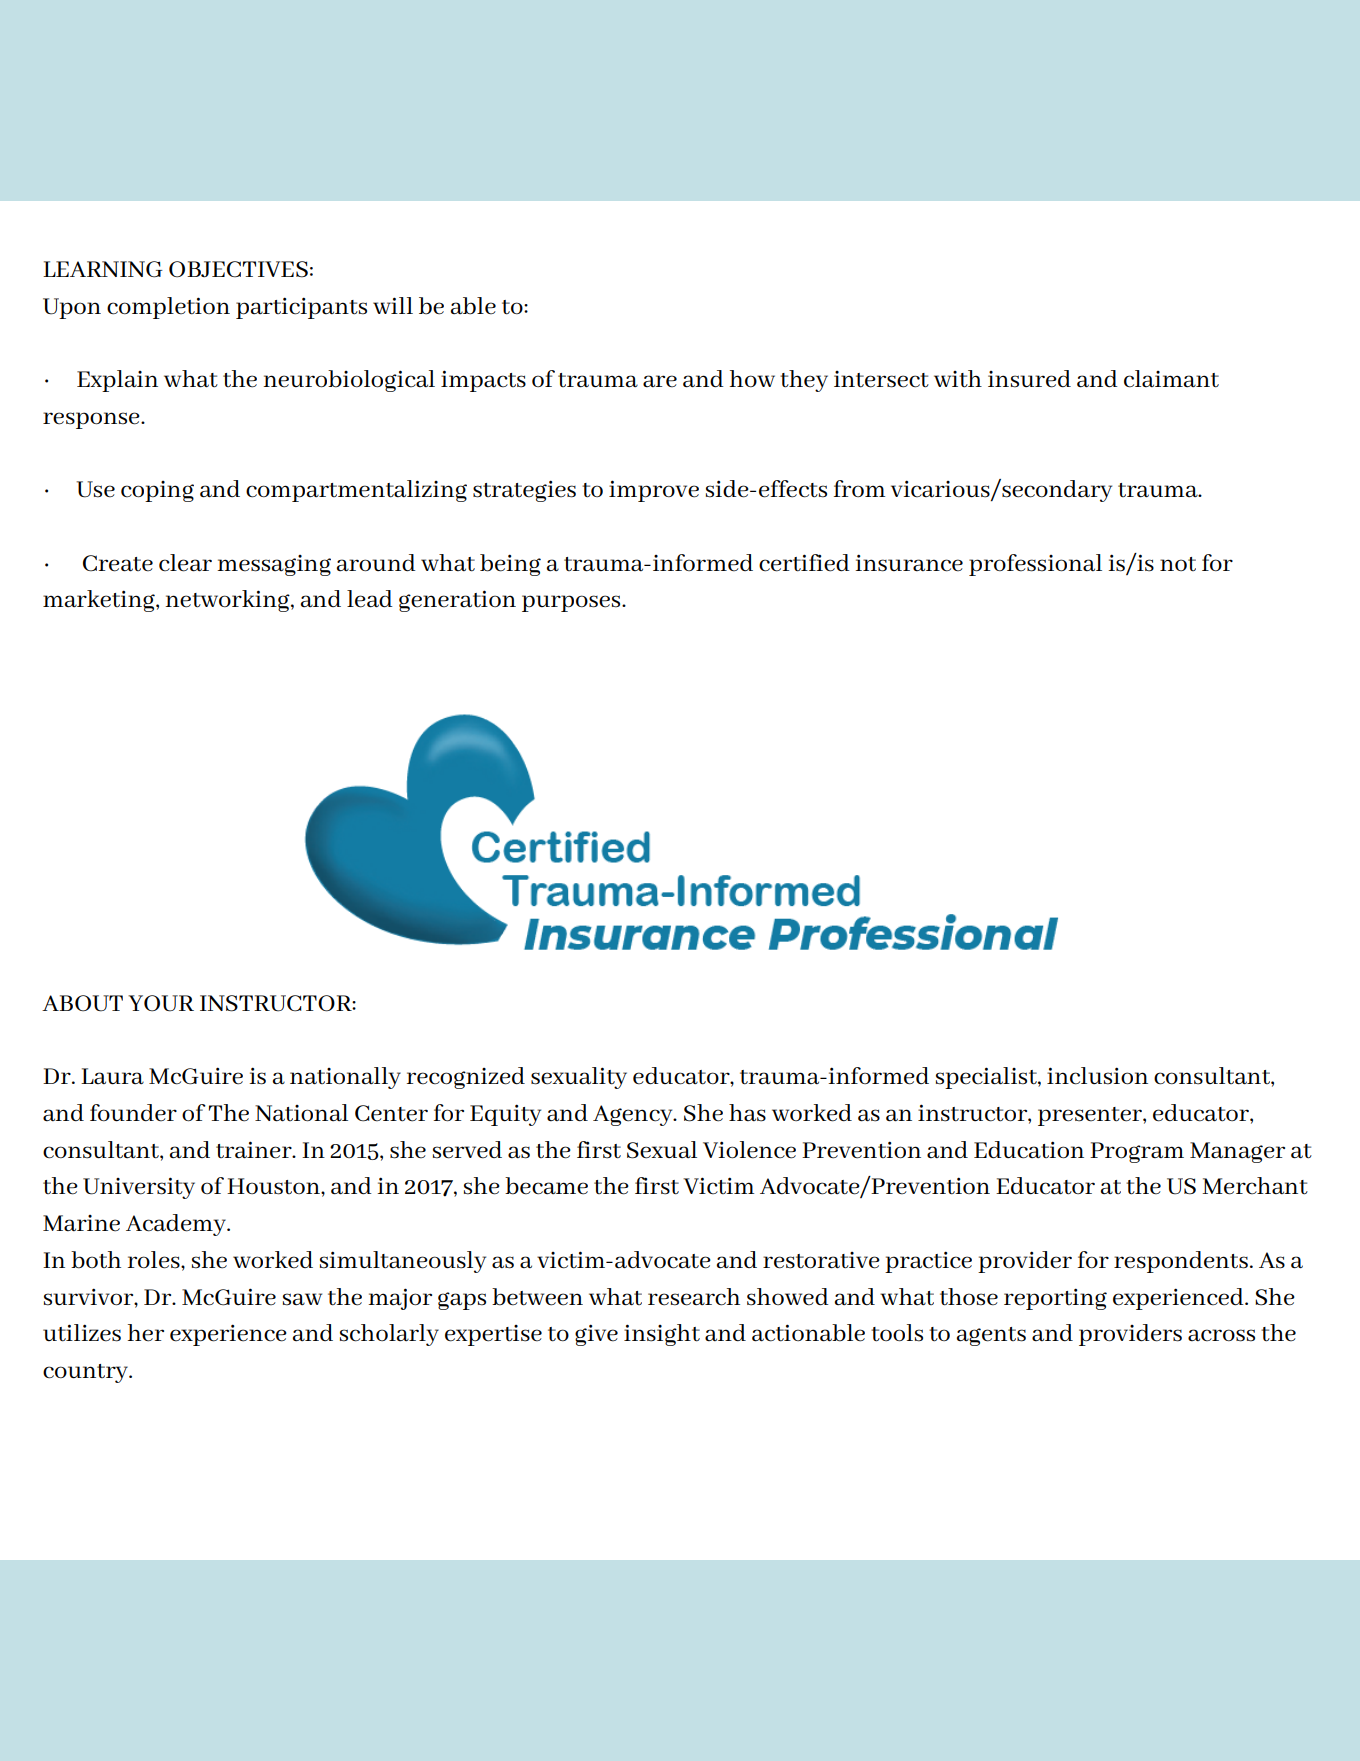 This document has height=1761, width=1360. I want to click on claimant, so click(1171, 379).
